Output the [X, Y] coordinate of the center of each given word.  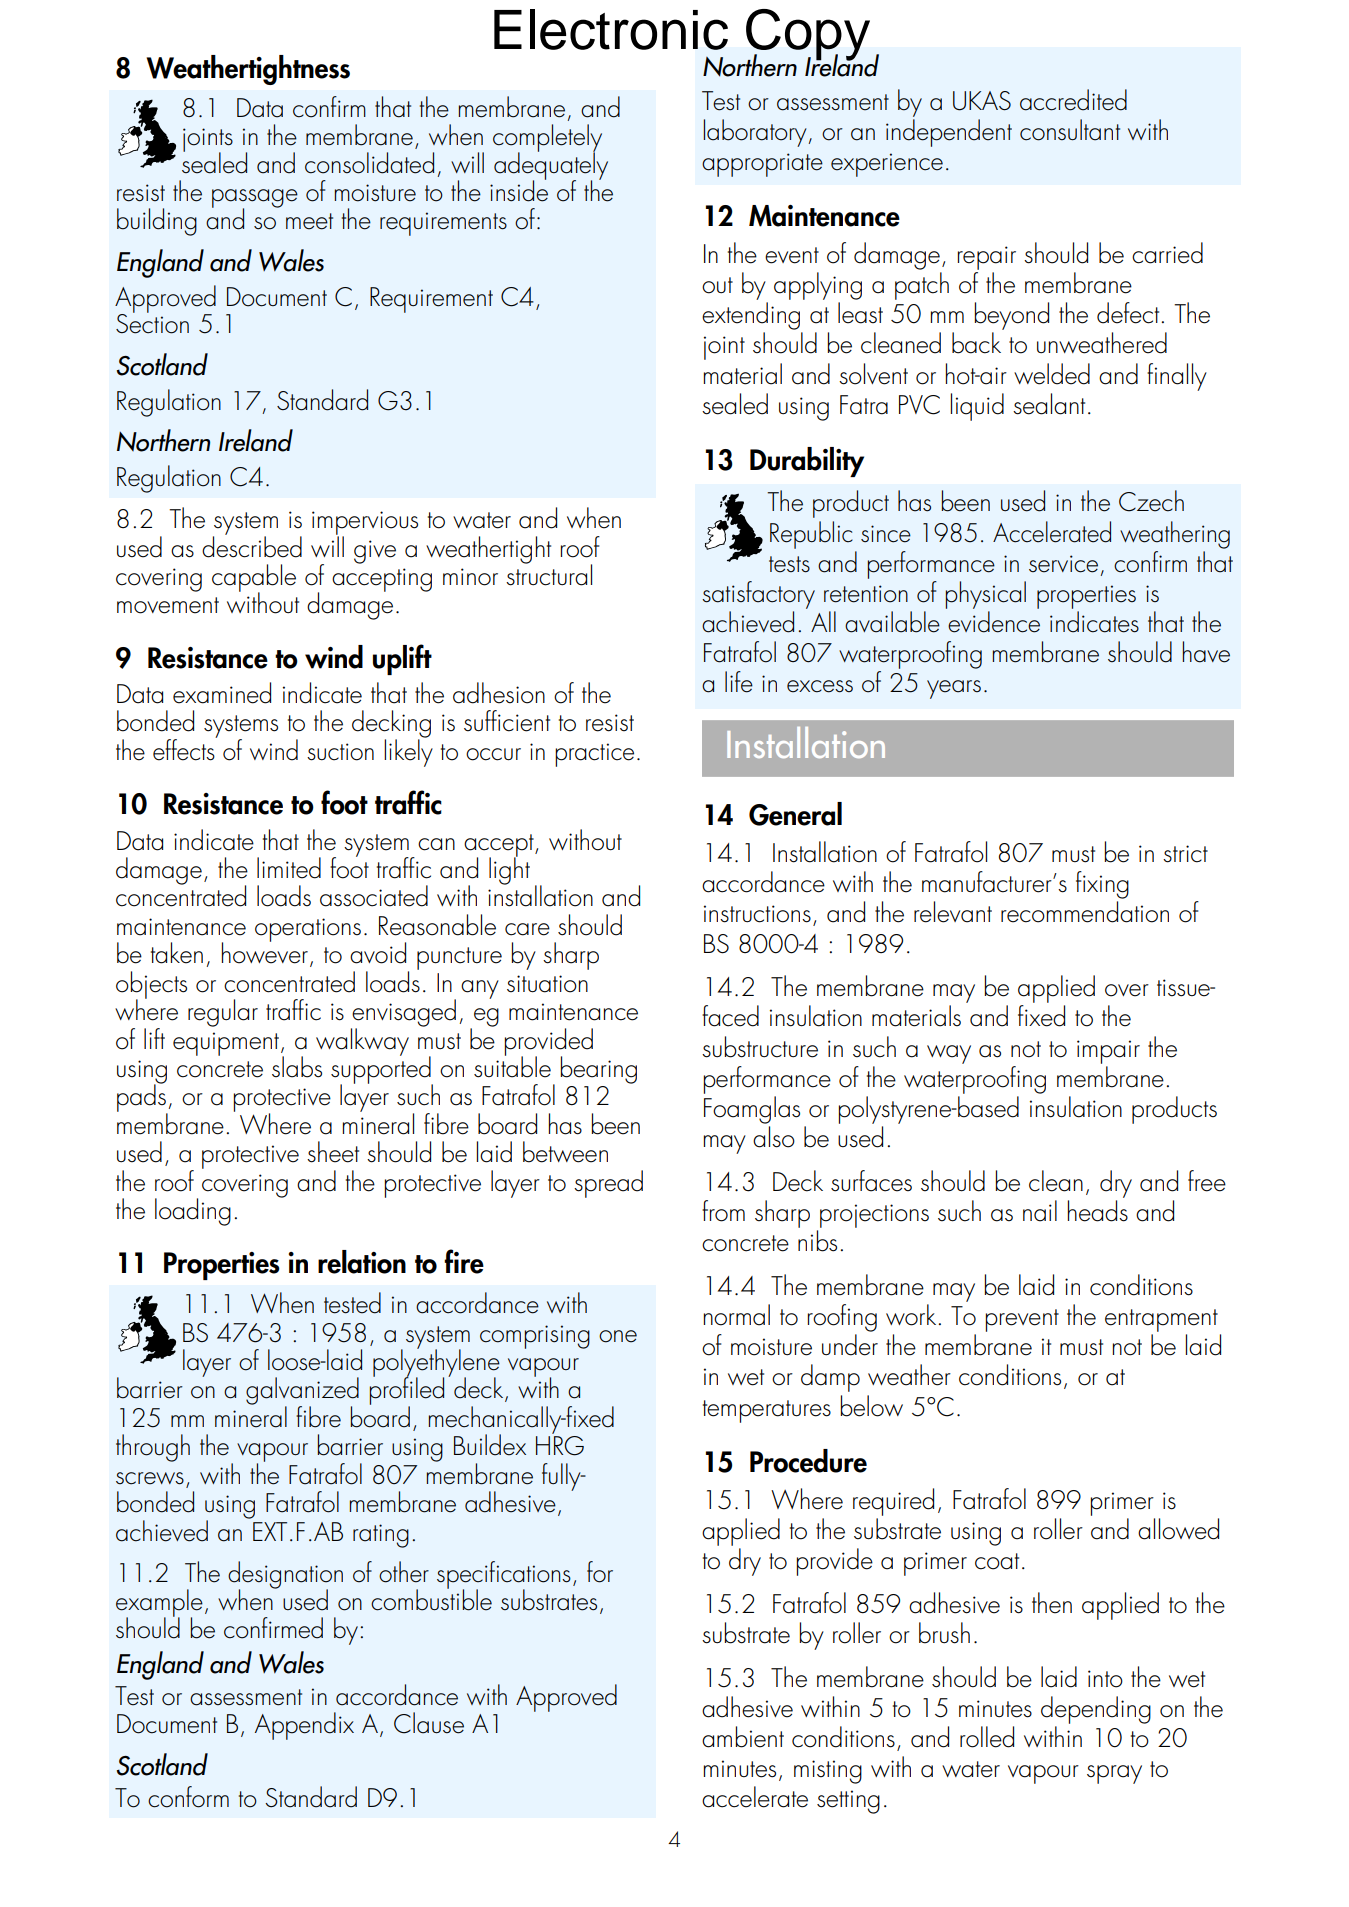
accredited [1073, 100]
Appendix [304, 1726]
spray [1114, 1774]
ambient [743, 1737]
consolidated [369, 163]
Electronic [611, 29]
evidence [994, 622]
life [739, 682]
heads [1097, 1211]
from [723, 1211]
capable [254, 579]
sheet [333, 1152]
